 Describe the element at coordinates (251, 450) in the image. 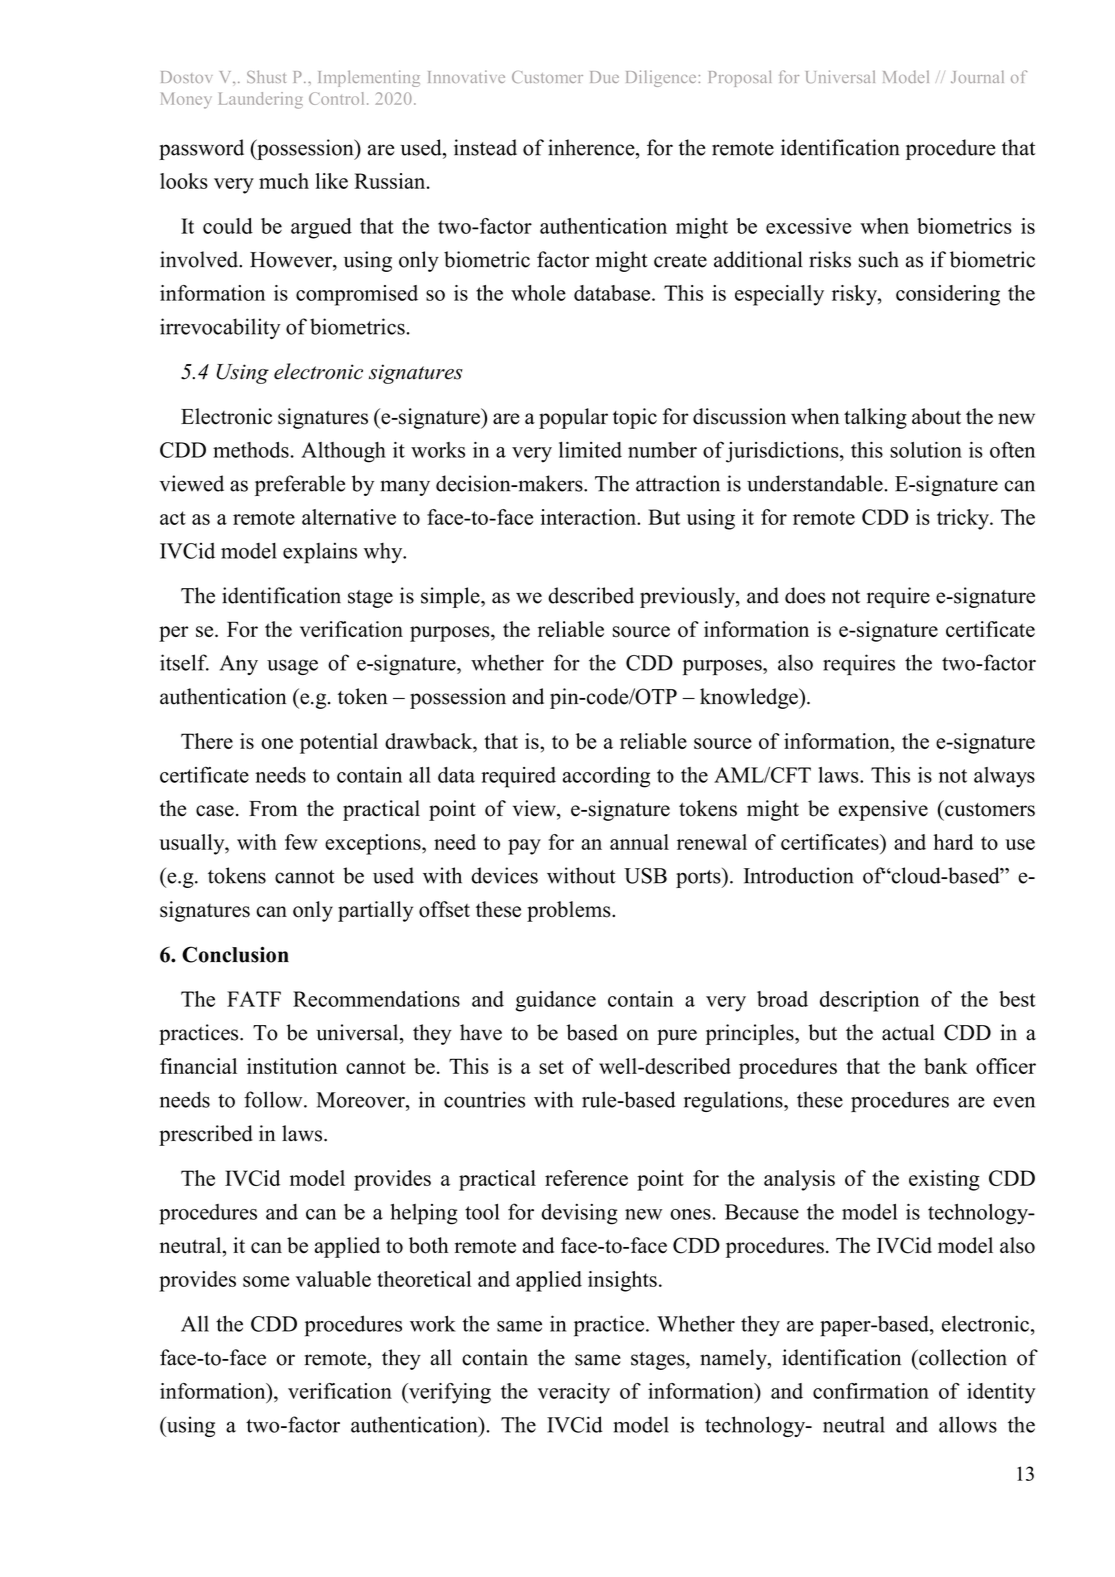

I see `methods` at that location.
